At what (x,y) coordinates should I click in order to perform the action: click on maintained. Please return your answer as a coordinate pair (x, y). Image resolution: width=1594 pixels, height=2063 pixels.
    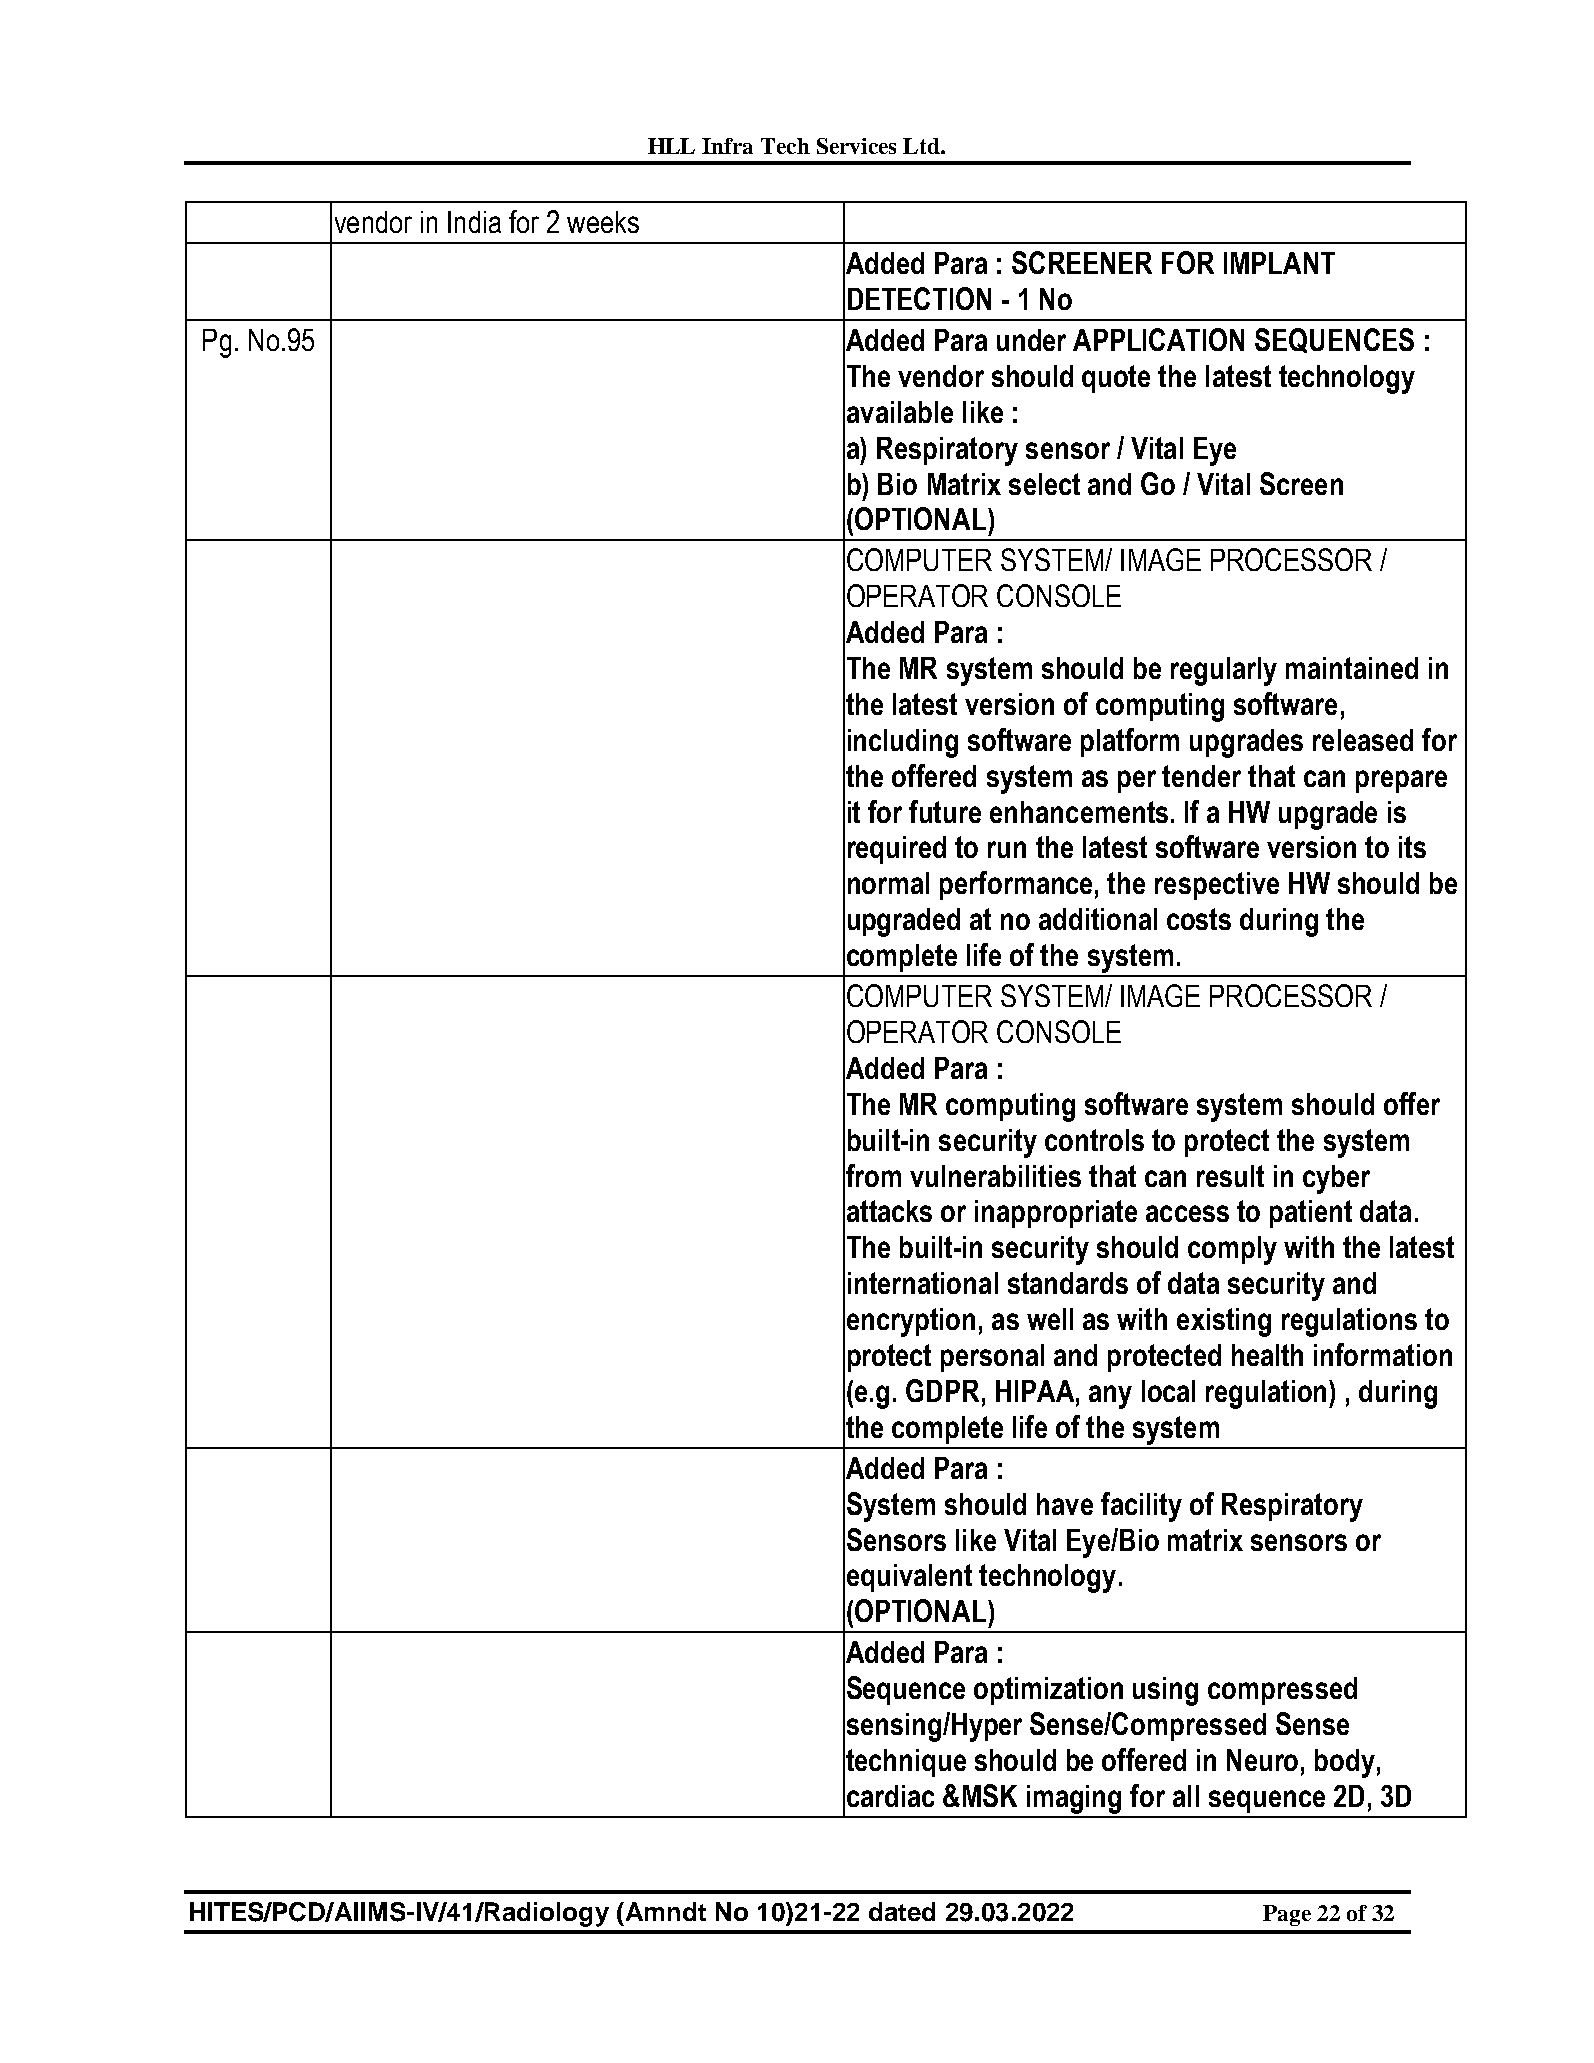
    Looking at the image, I should click on (1352, 668).
